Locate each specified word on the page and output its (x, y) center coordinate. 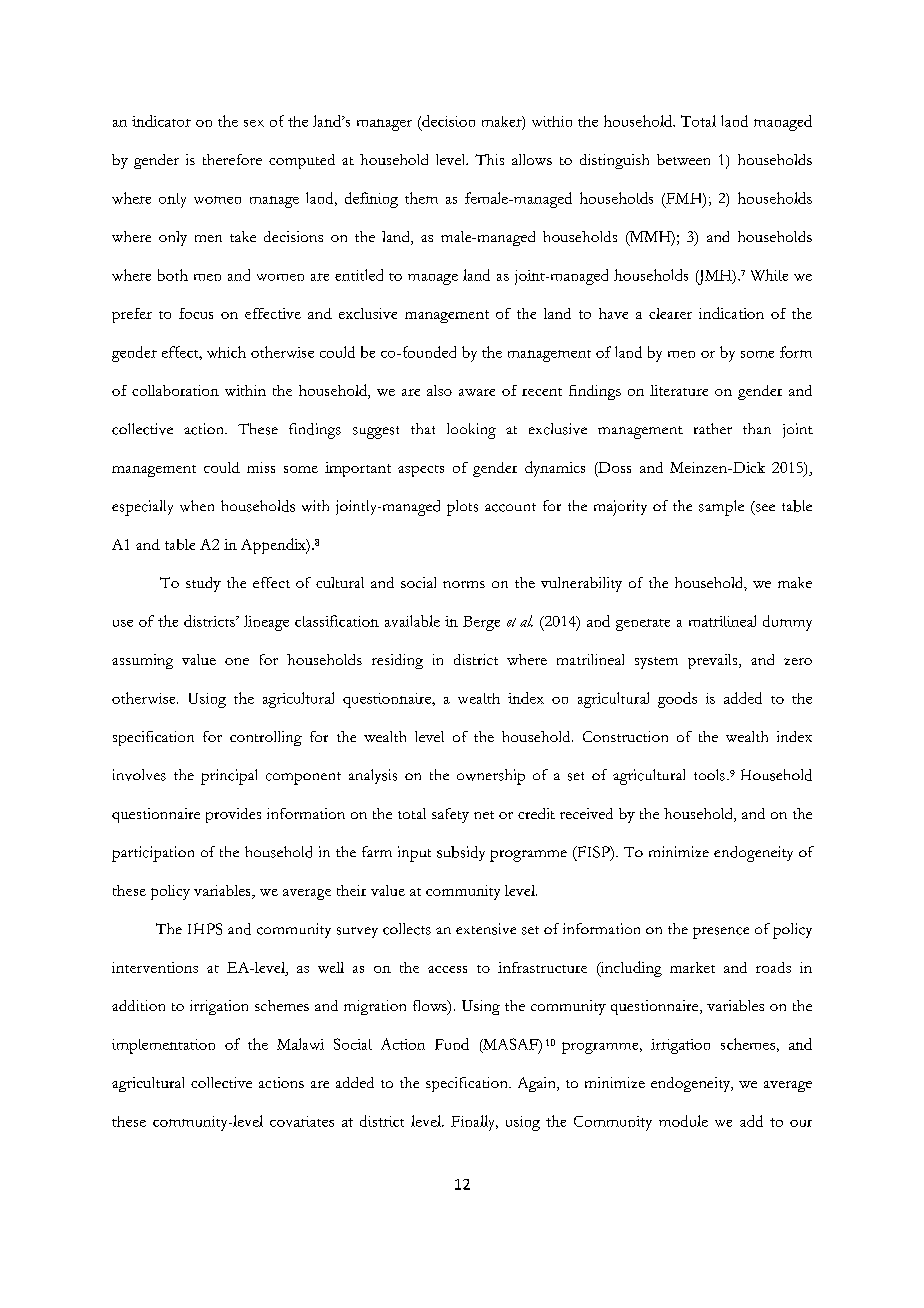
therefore (232, 159)
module (683, 1121)
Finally (474, 1123)
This (489, 159)
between (683, 159)
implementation (163, 1046)
